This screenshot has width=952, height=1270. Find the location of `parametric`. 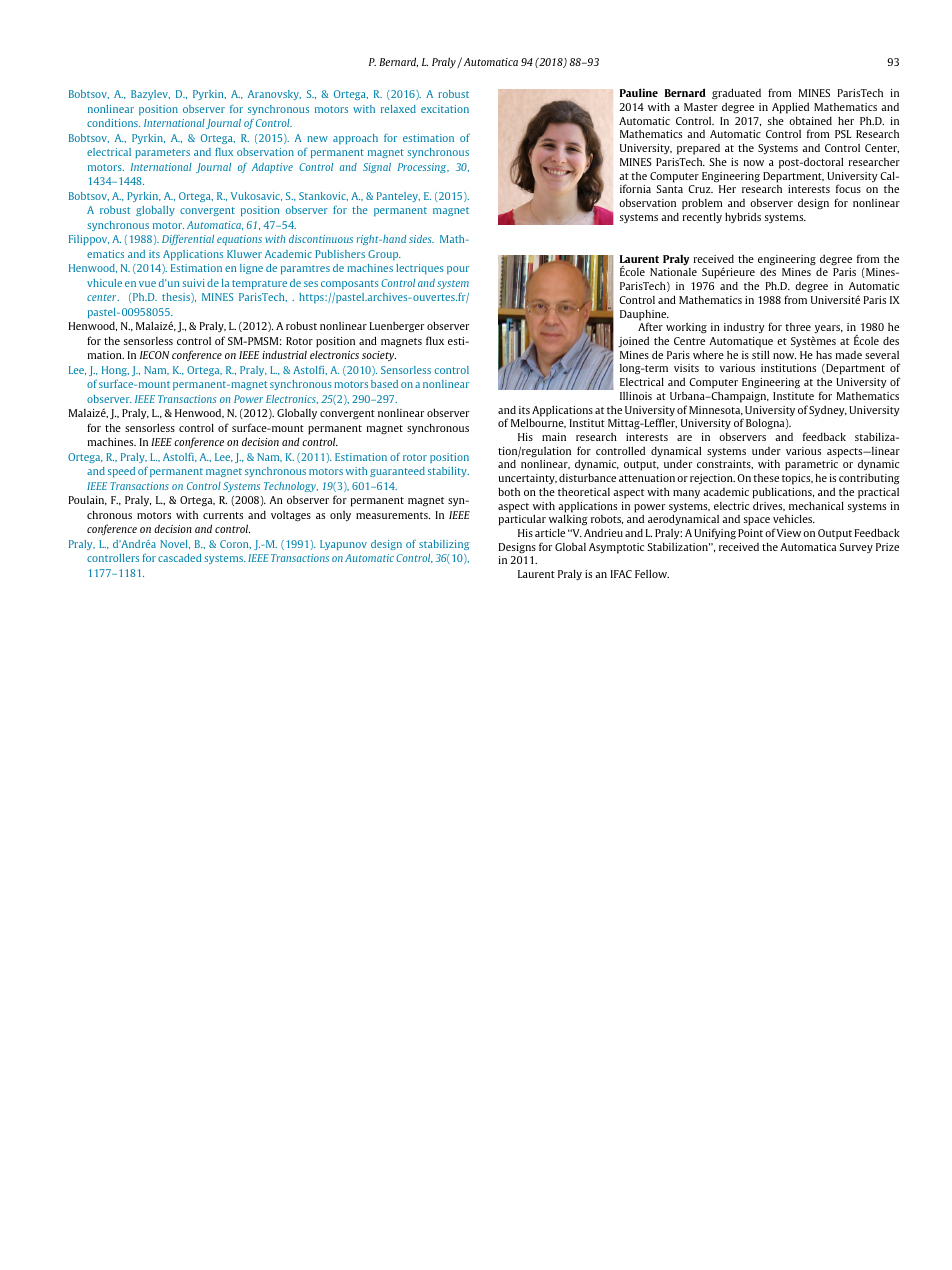

parametric is located at coordinates (811, 465).
